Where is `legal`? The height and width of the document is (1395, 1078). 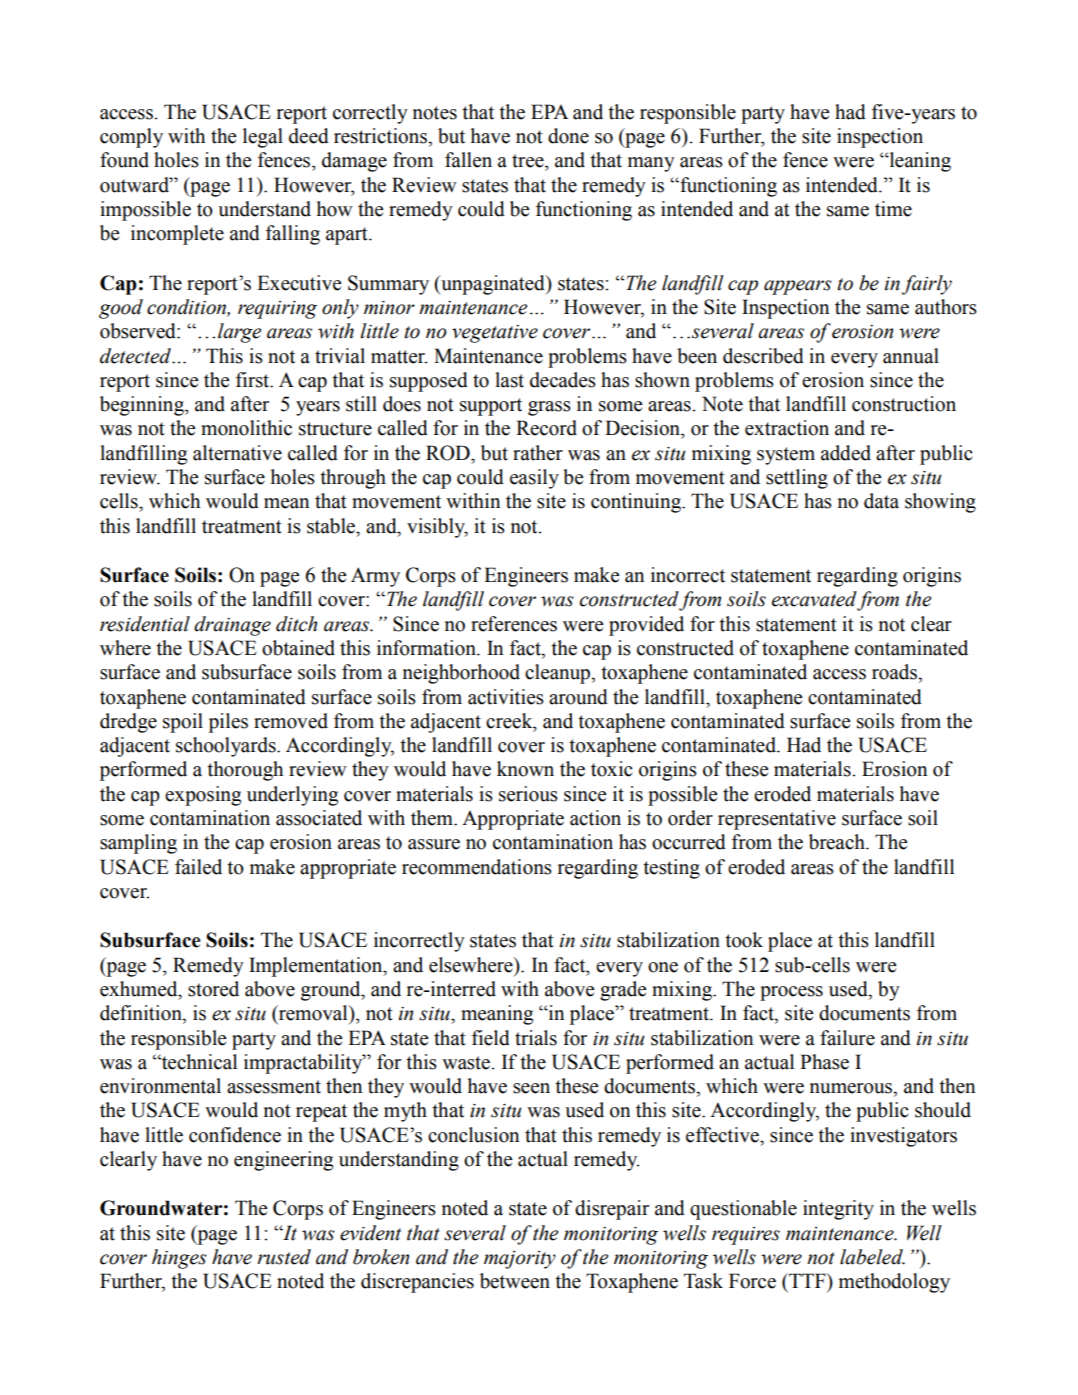 legal is located at coordinates (263, 138).
